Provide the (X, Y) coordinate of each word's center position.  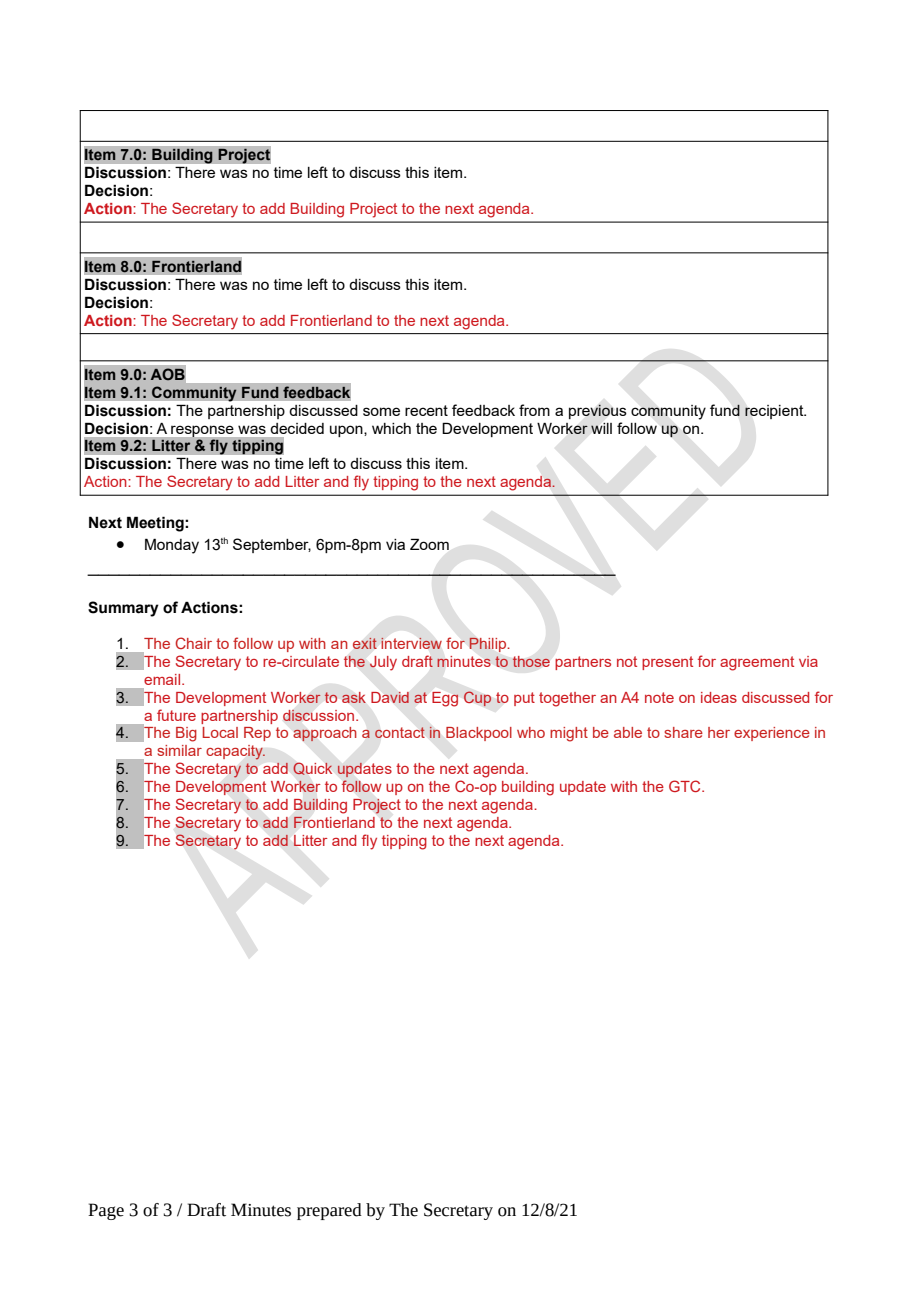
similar (179, 750)
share (683, 732)
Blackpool (479, 734)
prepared (329, 1211)
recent (426, 410)
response (202, 431)
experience (772, 734)
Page (106, 1211)
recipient (775, 412)
